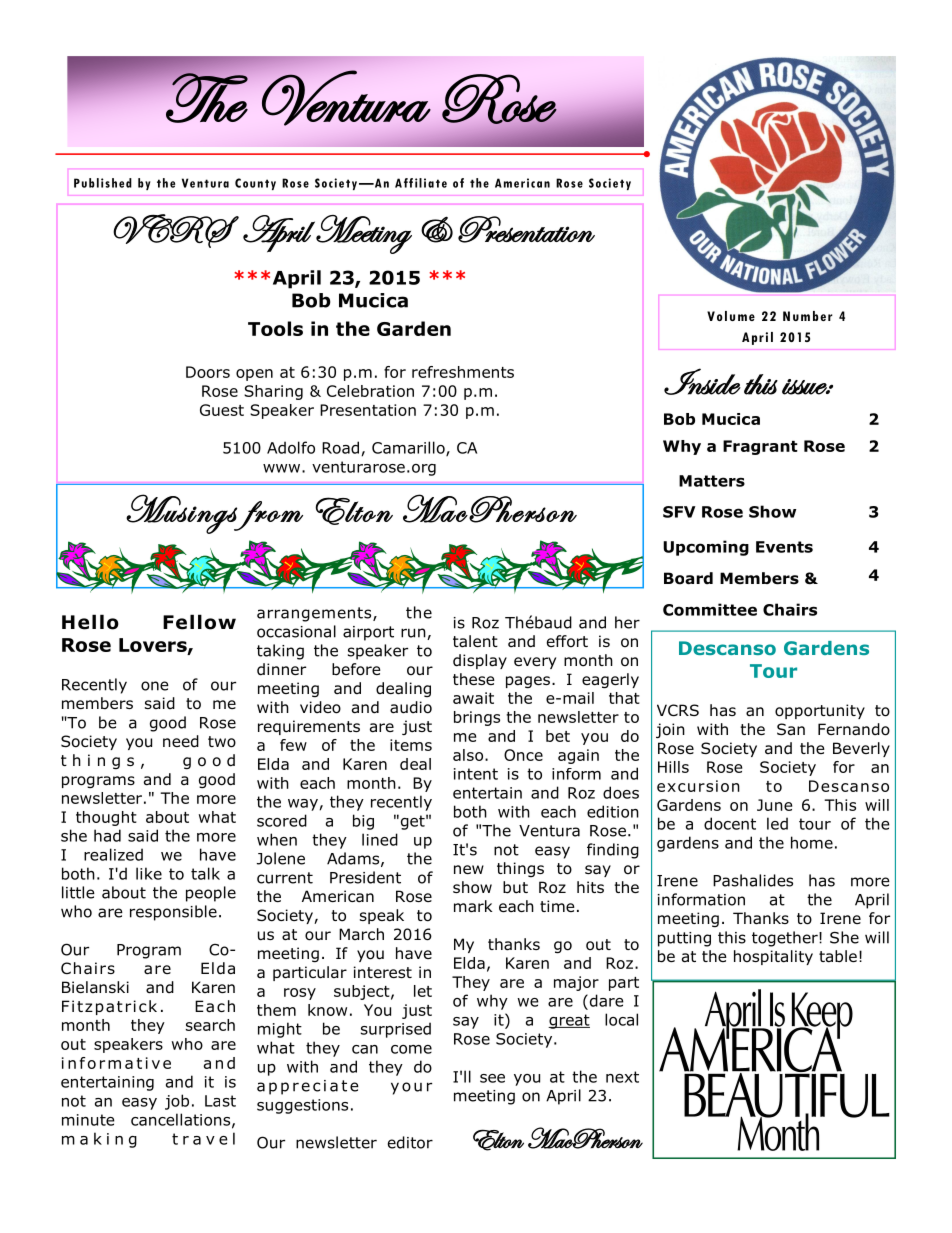 Image resolution: width=952 pixels, height=1233 pixels. Describe the element at coordinates (103, 183) in the screenshot. I see `Published` at that location.
